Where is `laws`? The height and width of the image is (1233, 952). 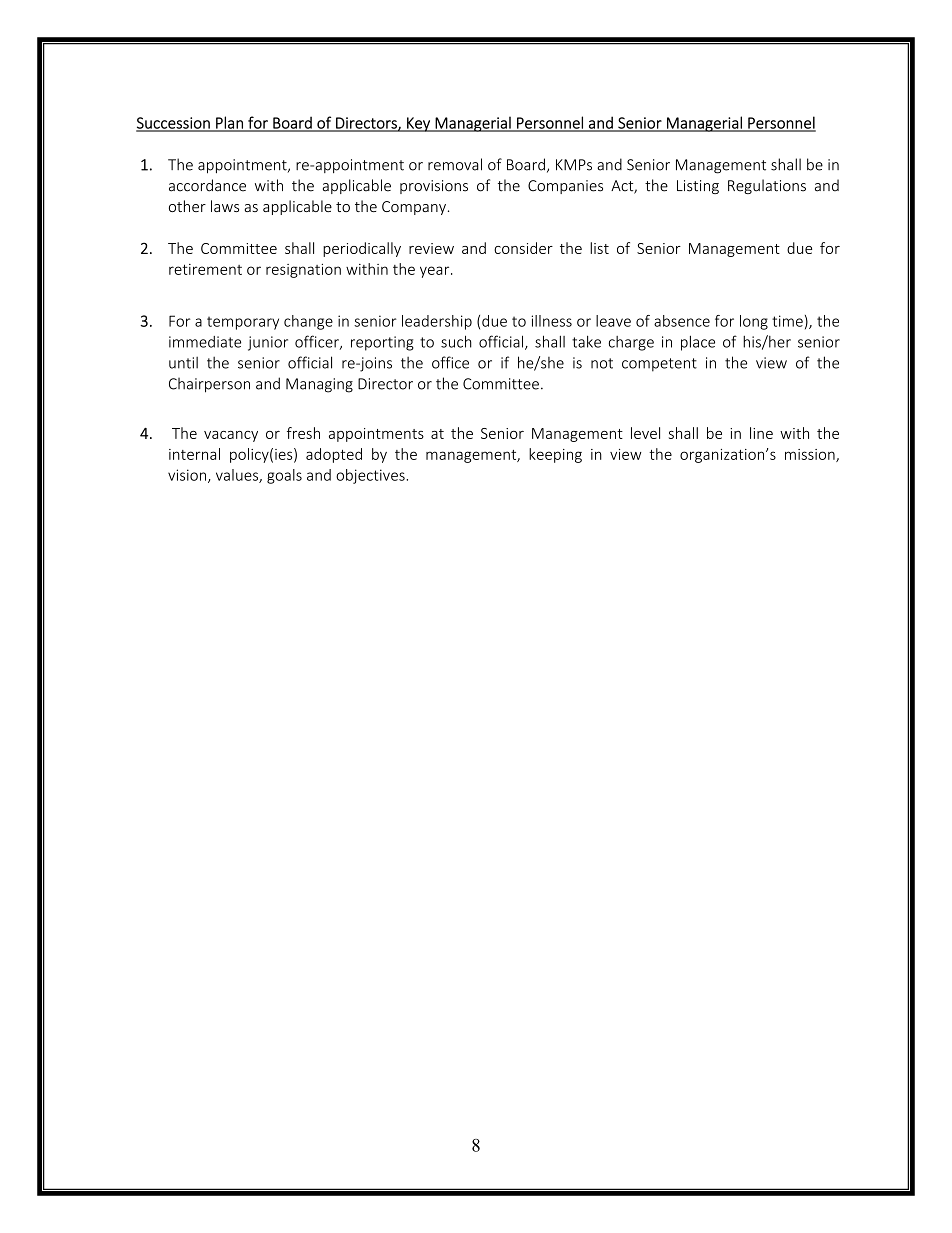 laws is located at coordinates (225, 206).
